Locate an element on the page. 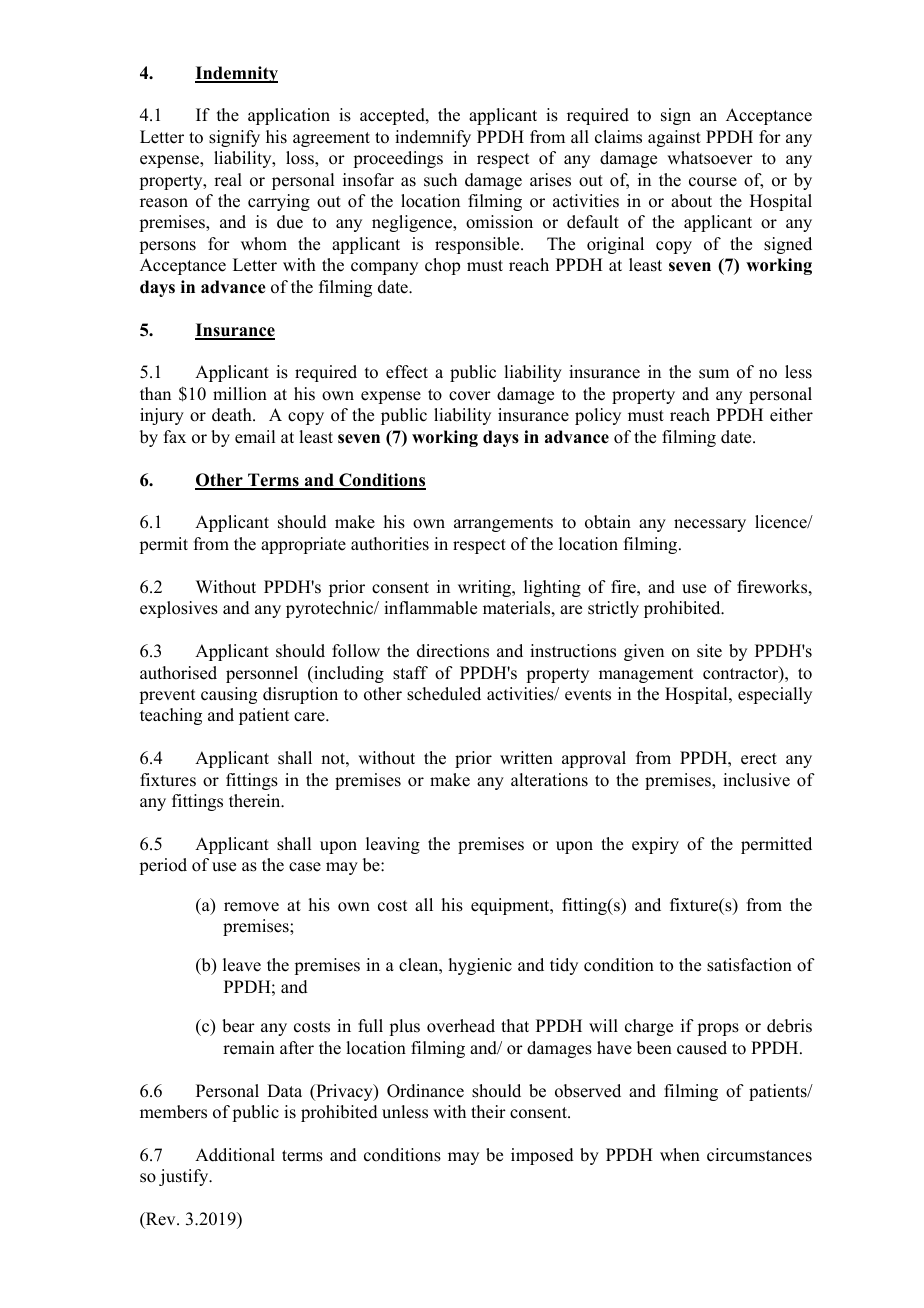  email is located at coordinates (255, 437).
